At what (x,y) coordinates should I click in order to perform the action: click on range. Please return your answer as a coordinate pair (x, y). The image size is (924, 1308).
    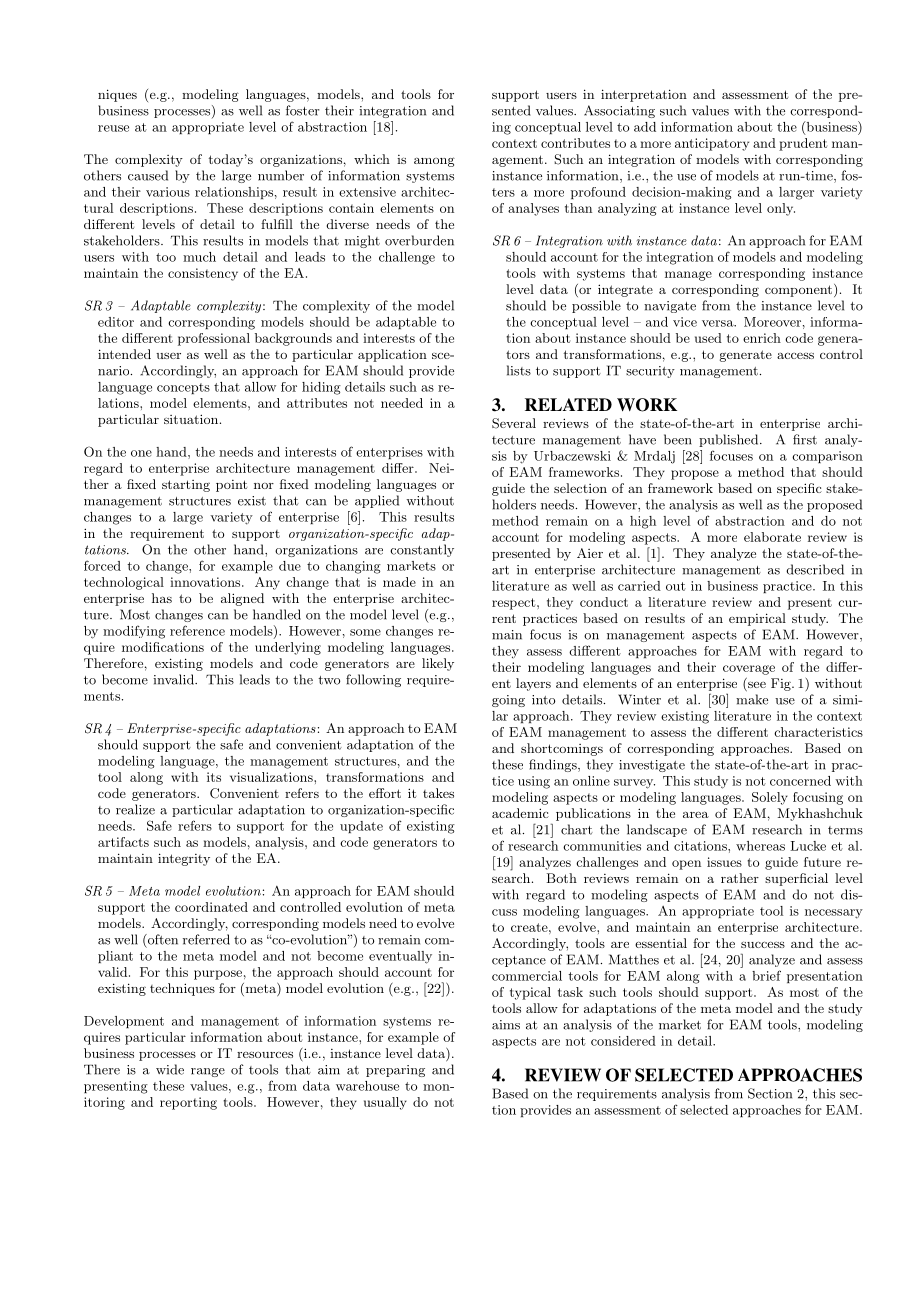
    Looking at the image, I should click on (208, 1072).
